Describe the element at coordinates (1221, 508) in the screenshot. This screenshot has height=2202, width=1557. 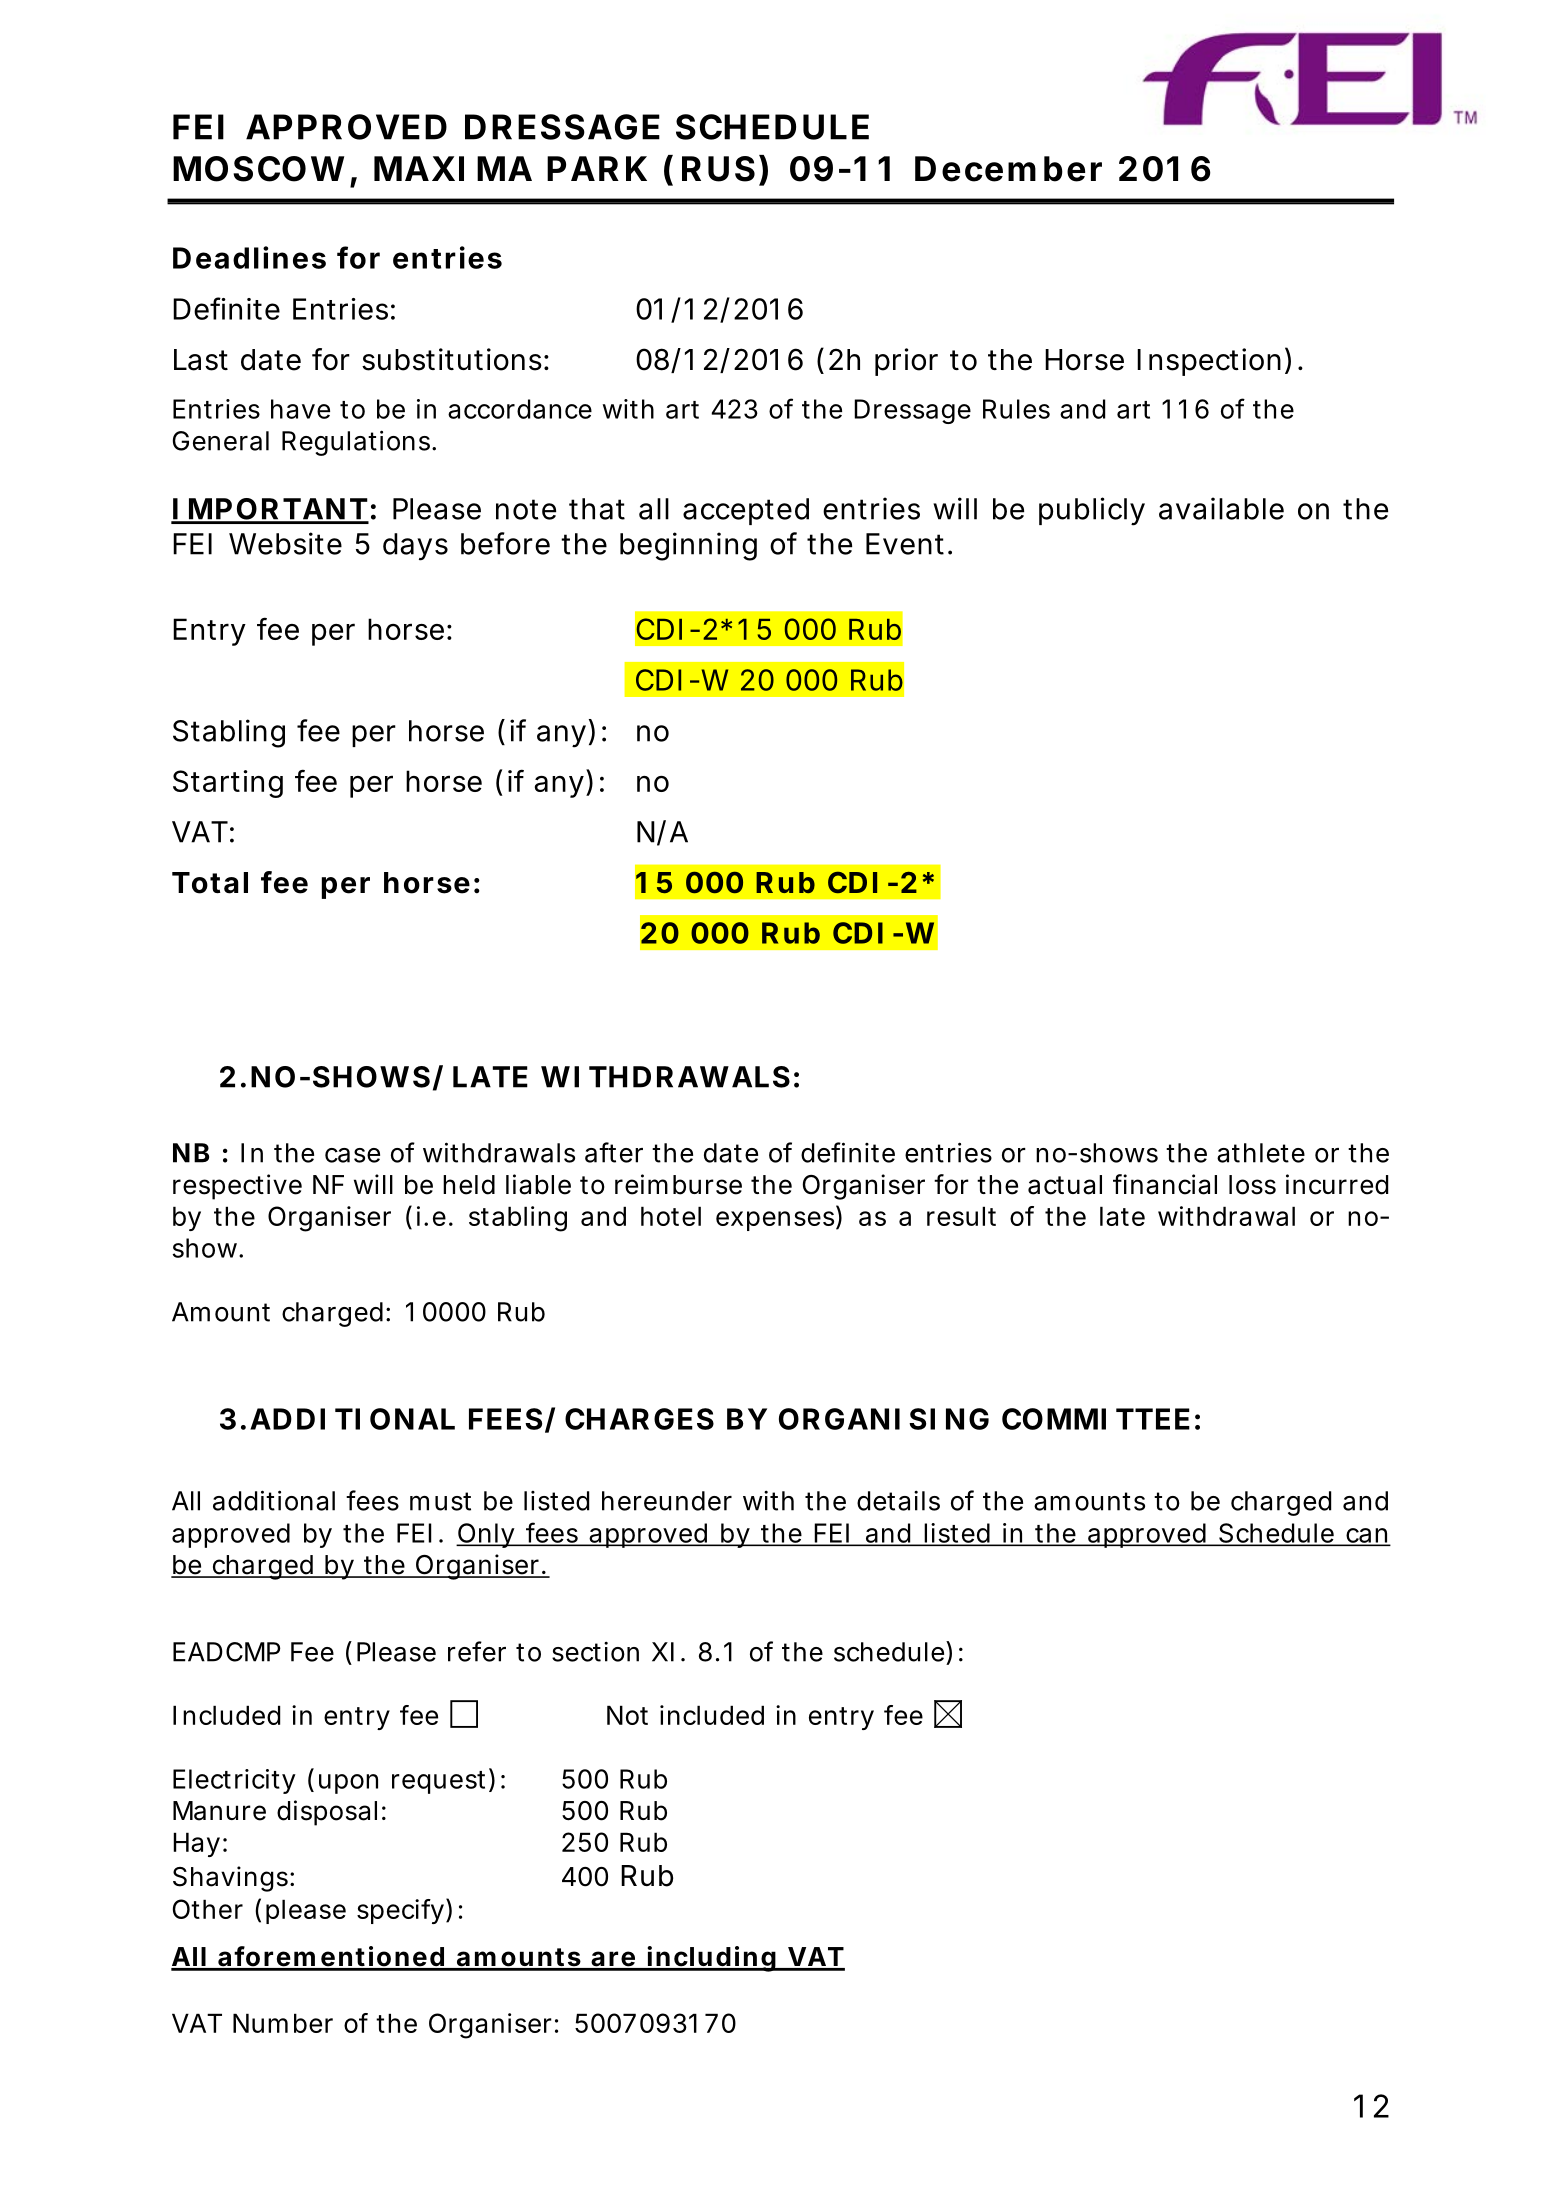
I see `available` at that location.
